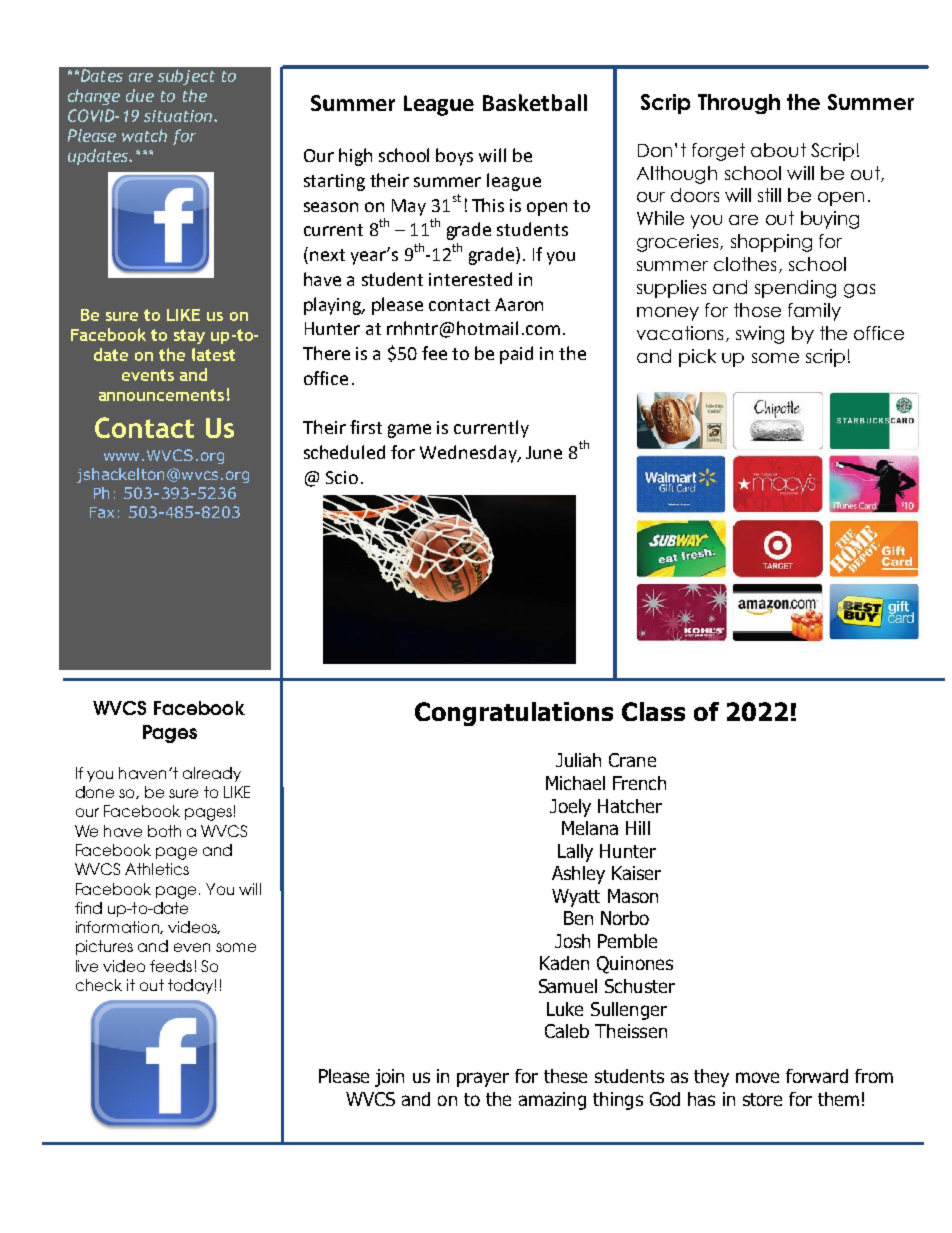 This screenshot has width=952, height=1233. I want to click on boys, so click(454, 157).
